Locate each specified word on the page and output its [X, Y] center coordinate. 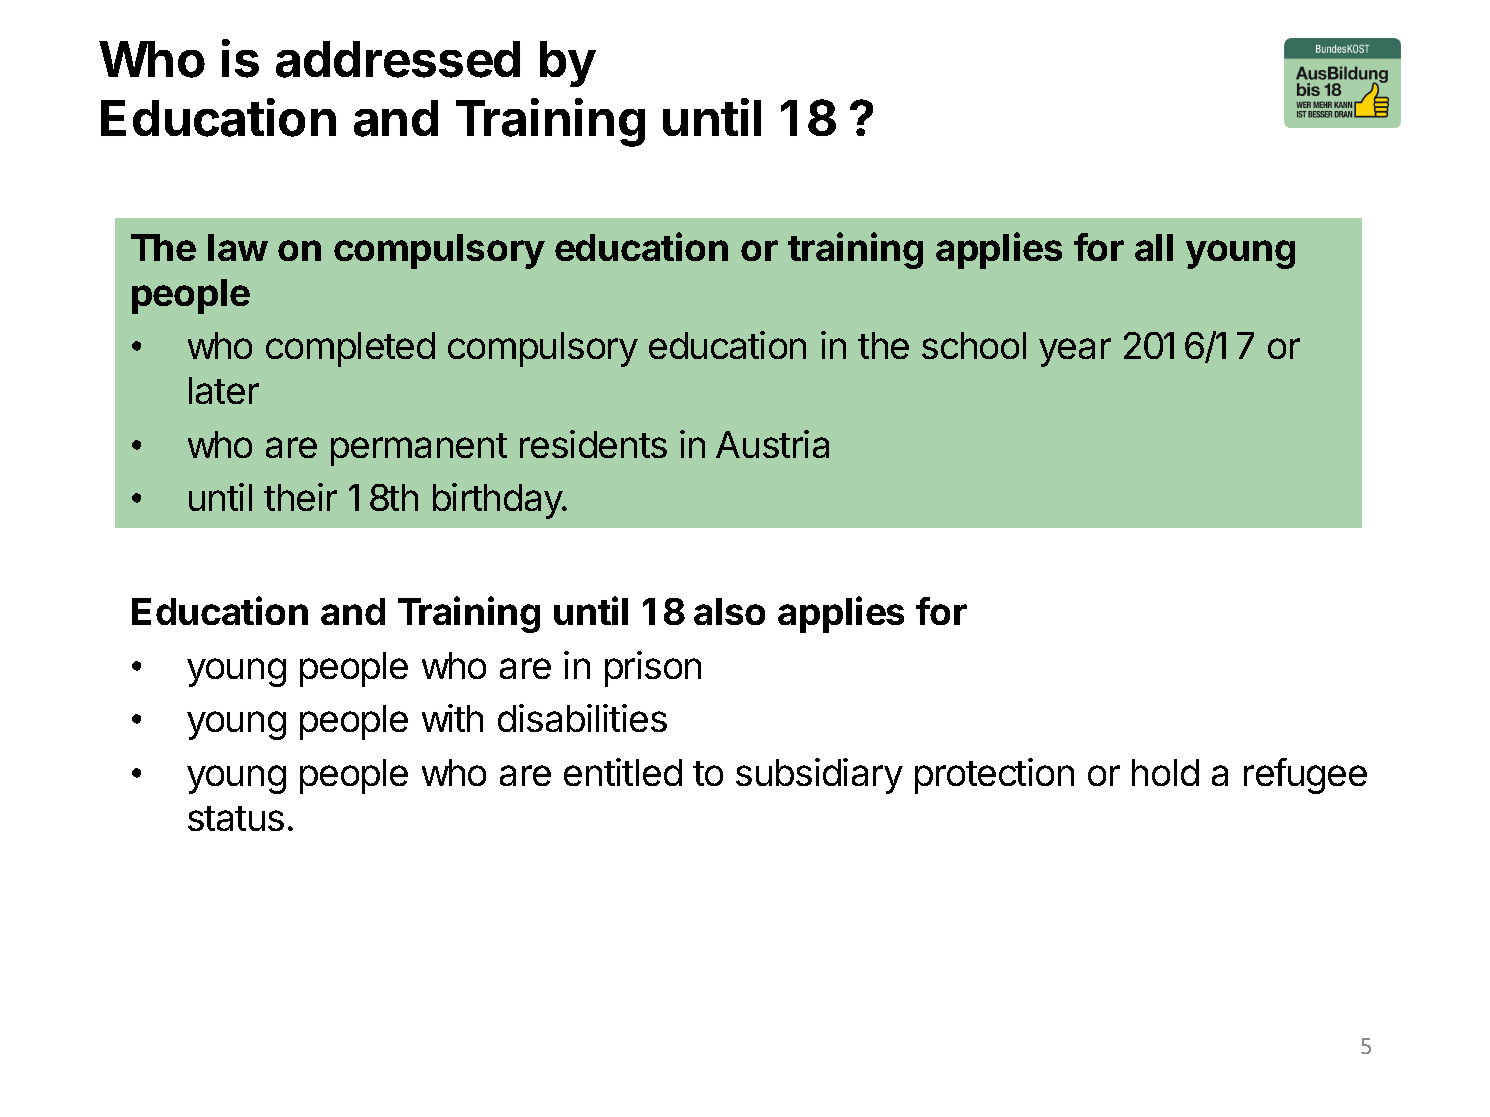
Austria [772, 444]
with [452, 718]
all [1154, 247]
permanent [419, 449]
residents [593, 444]
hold [1165, 772]
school [974, 345]
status [236, 818]
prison [653, 669]
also [729, 611]
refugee [1305, 776]
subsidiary [819, 776]
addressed [398, 59]
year [1075, 352]
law [238, 247]
